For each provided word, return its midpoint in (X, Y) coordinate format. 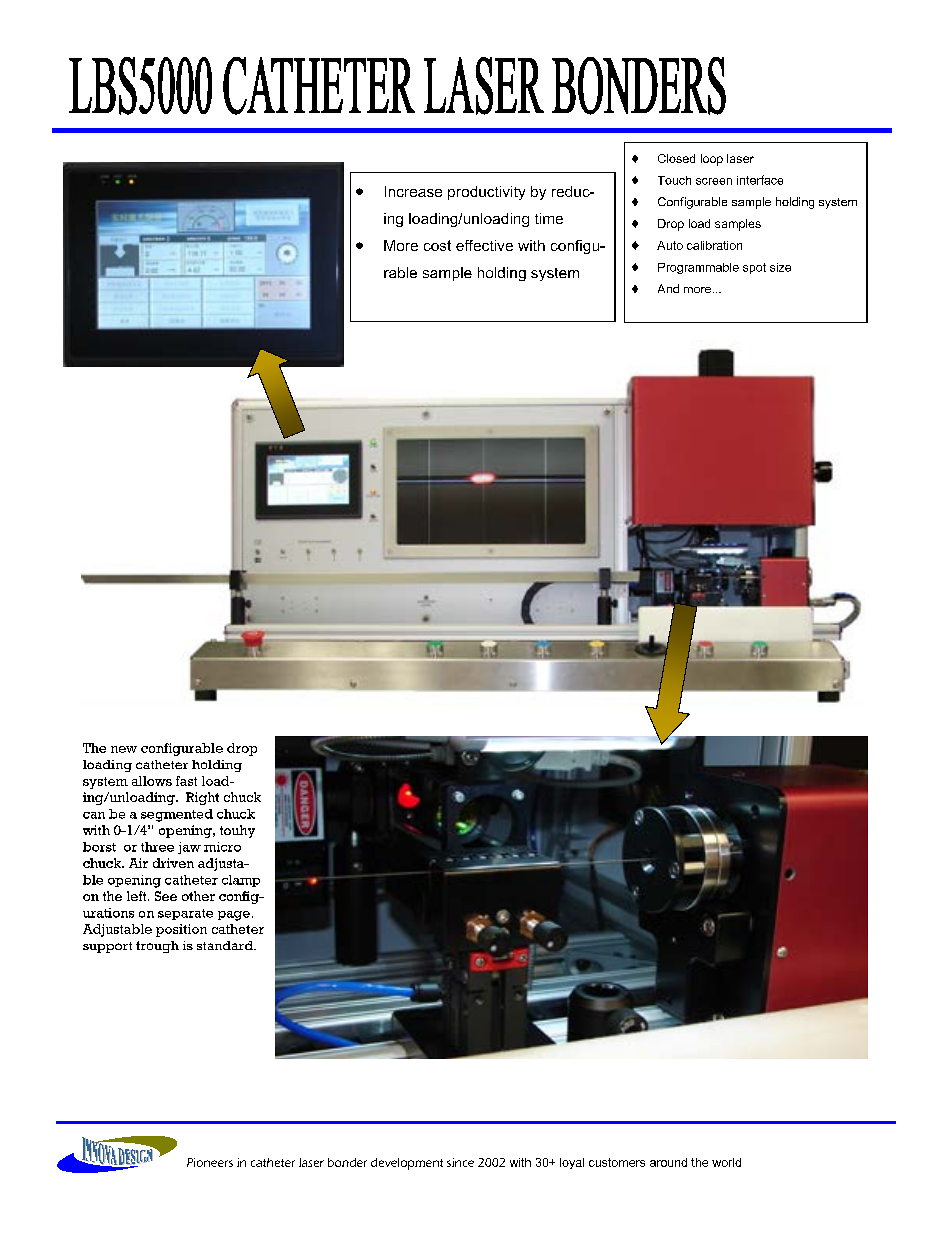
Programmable (698, 268)
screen (714, 181)
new (124, 749)
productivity (486, 193)
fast (186, 781)
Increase (413, 191)
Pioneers (210, 1162)
